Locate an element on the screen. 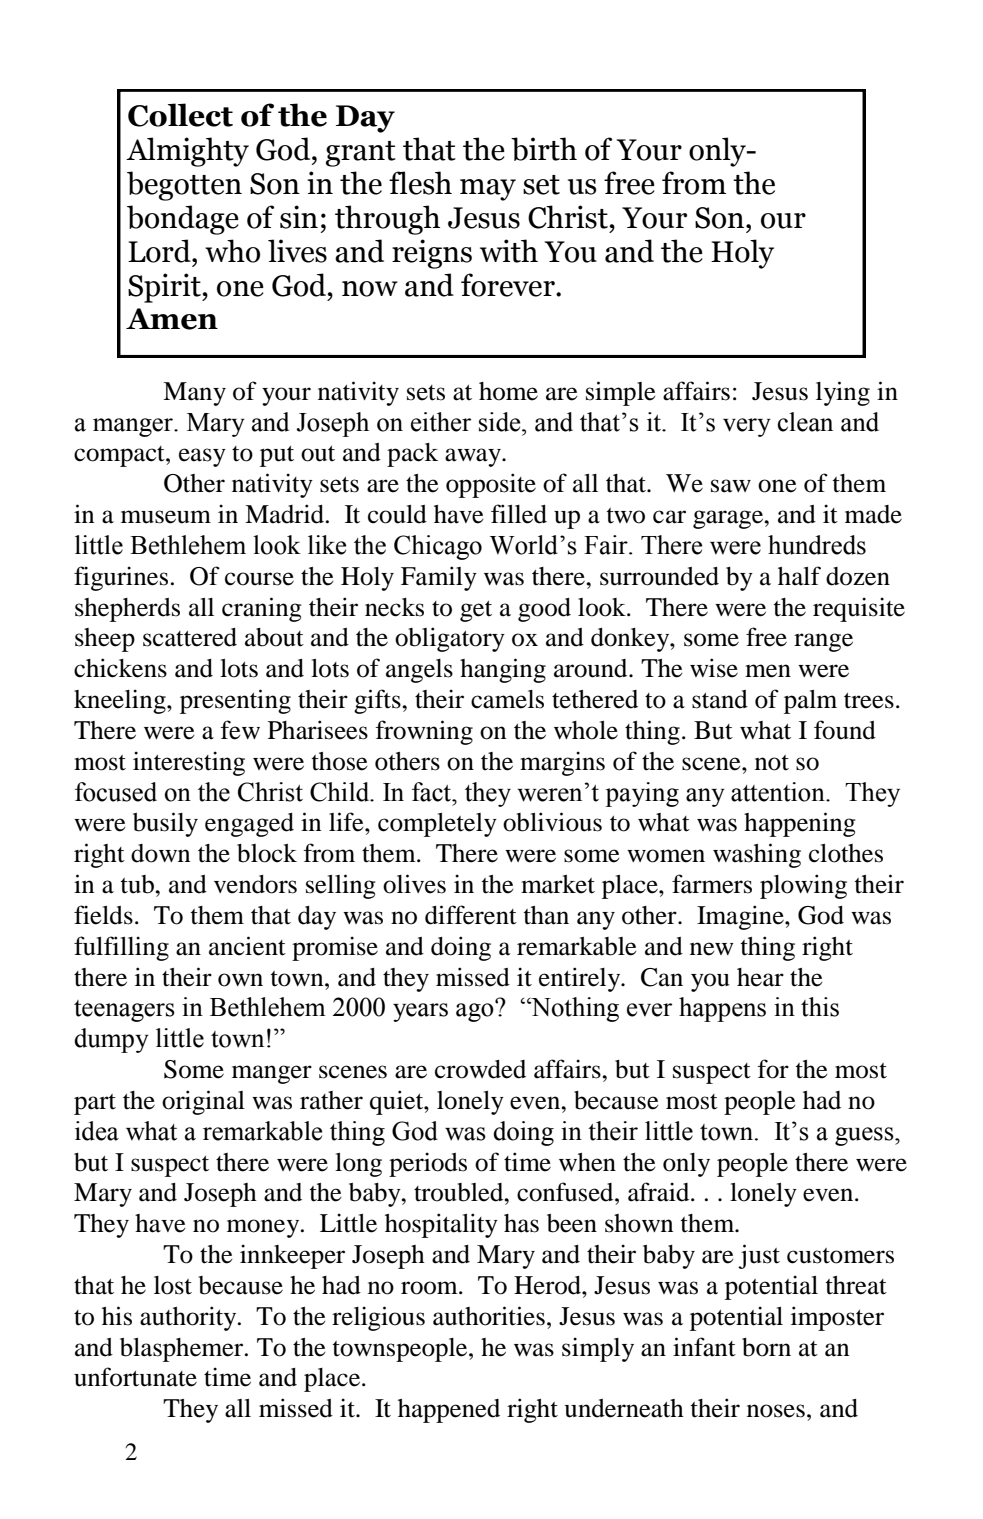 The width and height of the screenshot is (983, 1519). born is located at coordinates (766, 1347).
